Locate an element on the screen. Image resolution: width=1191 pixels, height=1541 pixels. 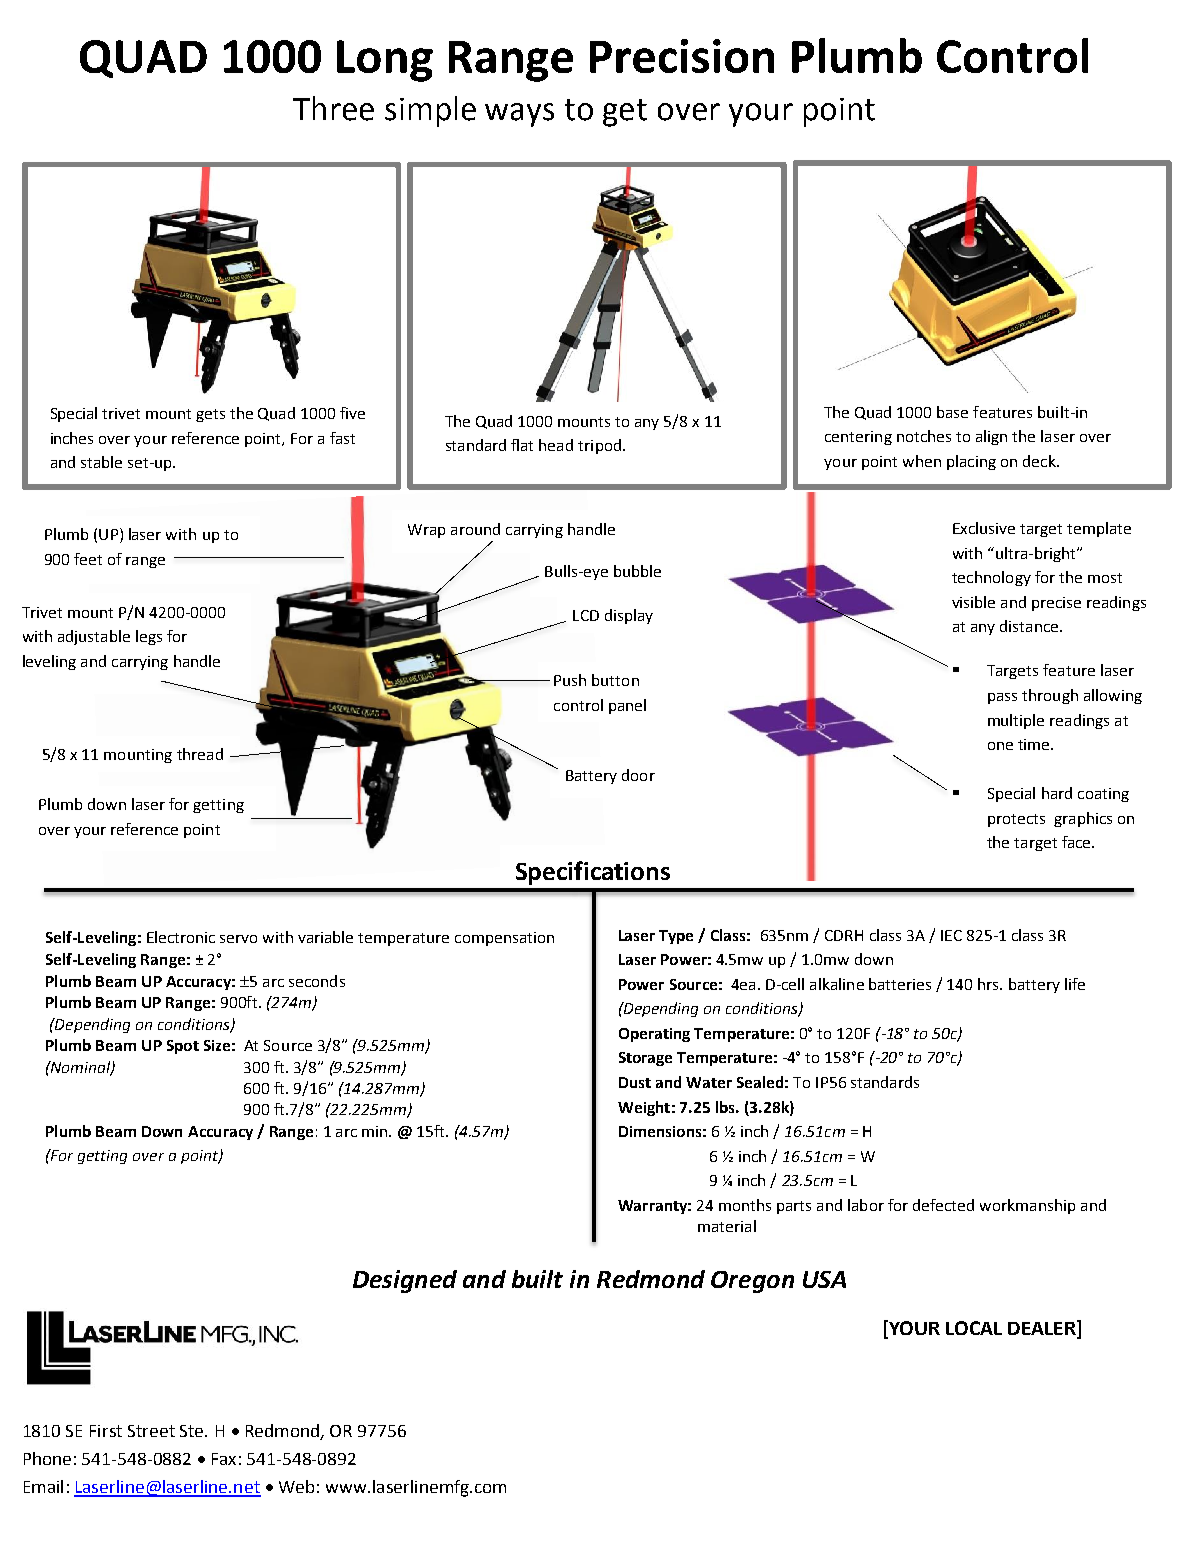
Precision is located at coordinates (682, 56).
